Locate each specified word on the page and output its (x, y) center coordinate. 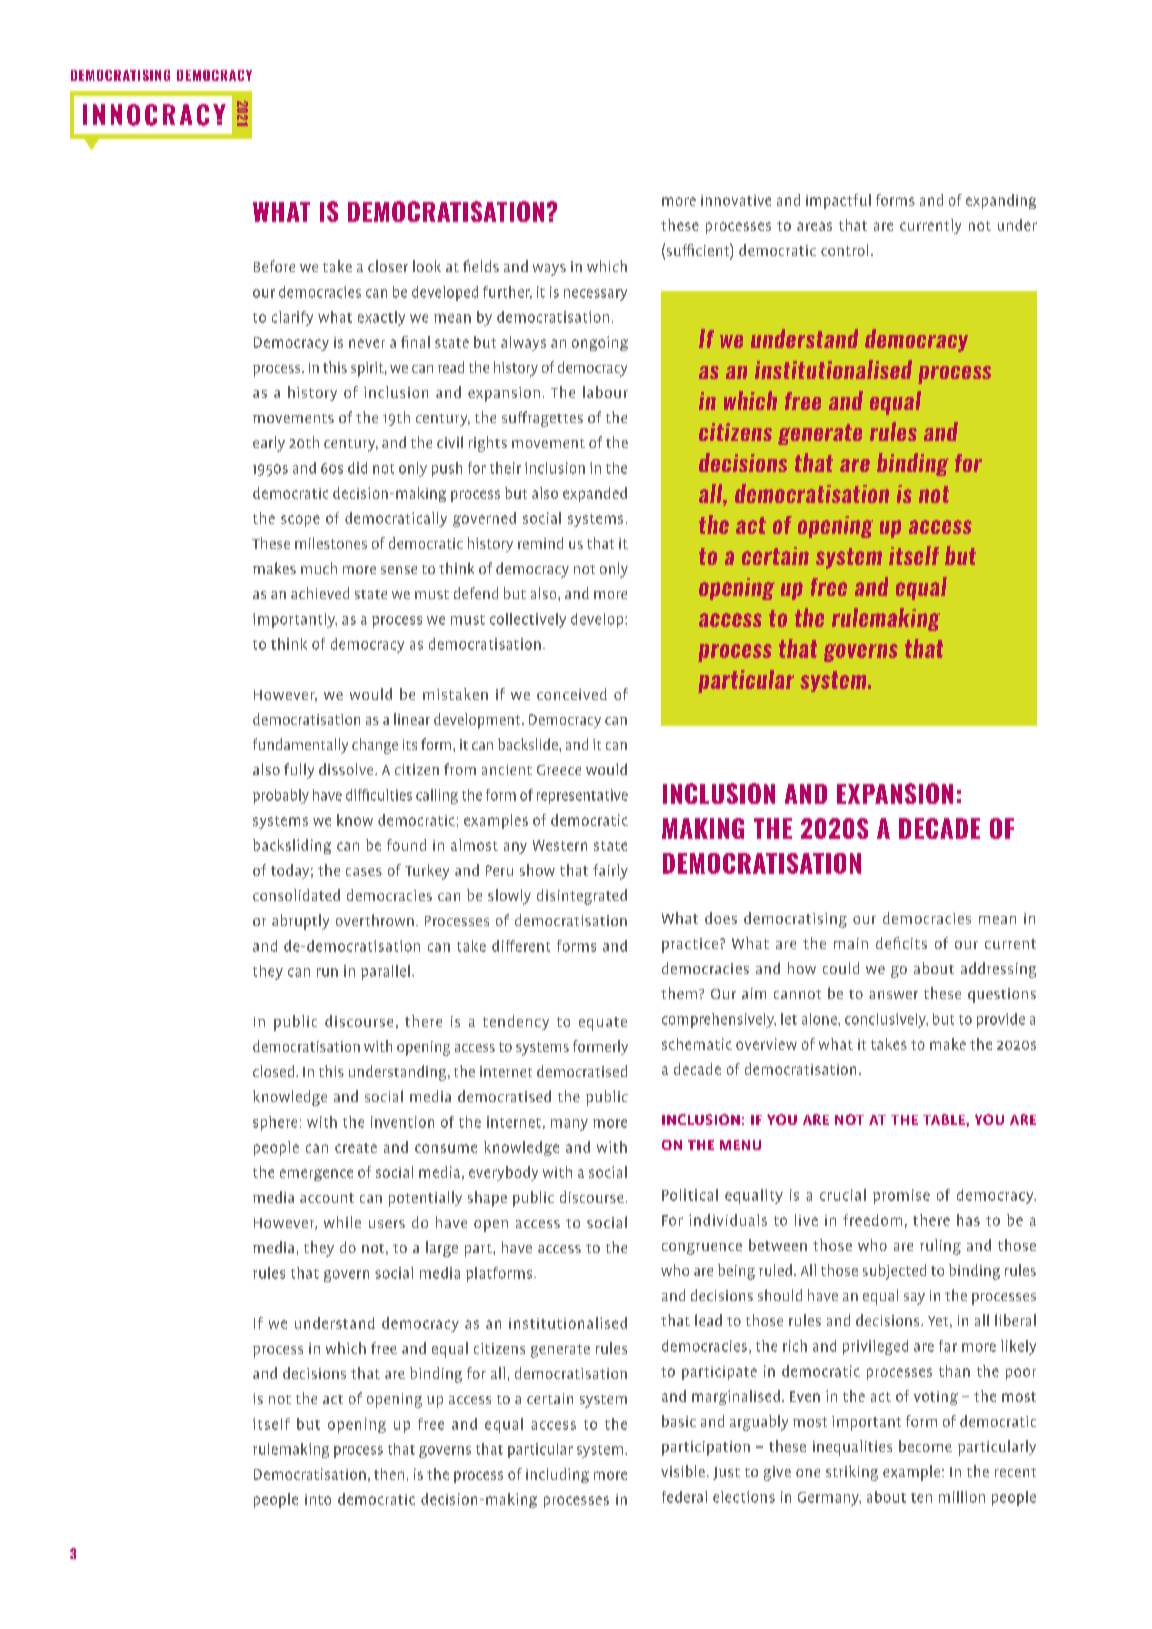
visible (683, 1471)
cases (364, 872)
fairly (610, 872)
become (925, 1446)
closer (388, 266)
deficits (901, 943)
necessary (595, 295)
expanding (1001, 201)
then (389, 1474)
